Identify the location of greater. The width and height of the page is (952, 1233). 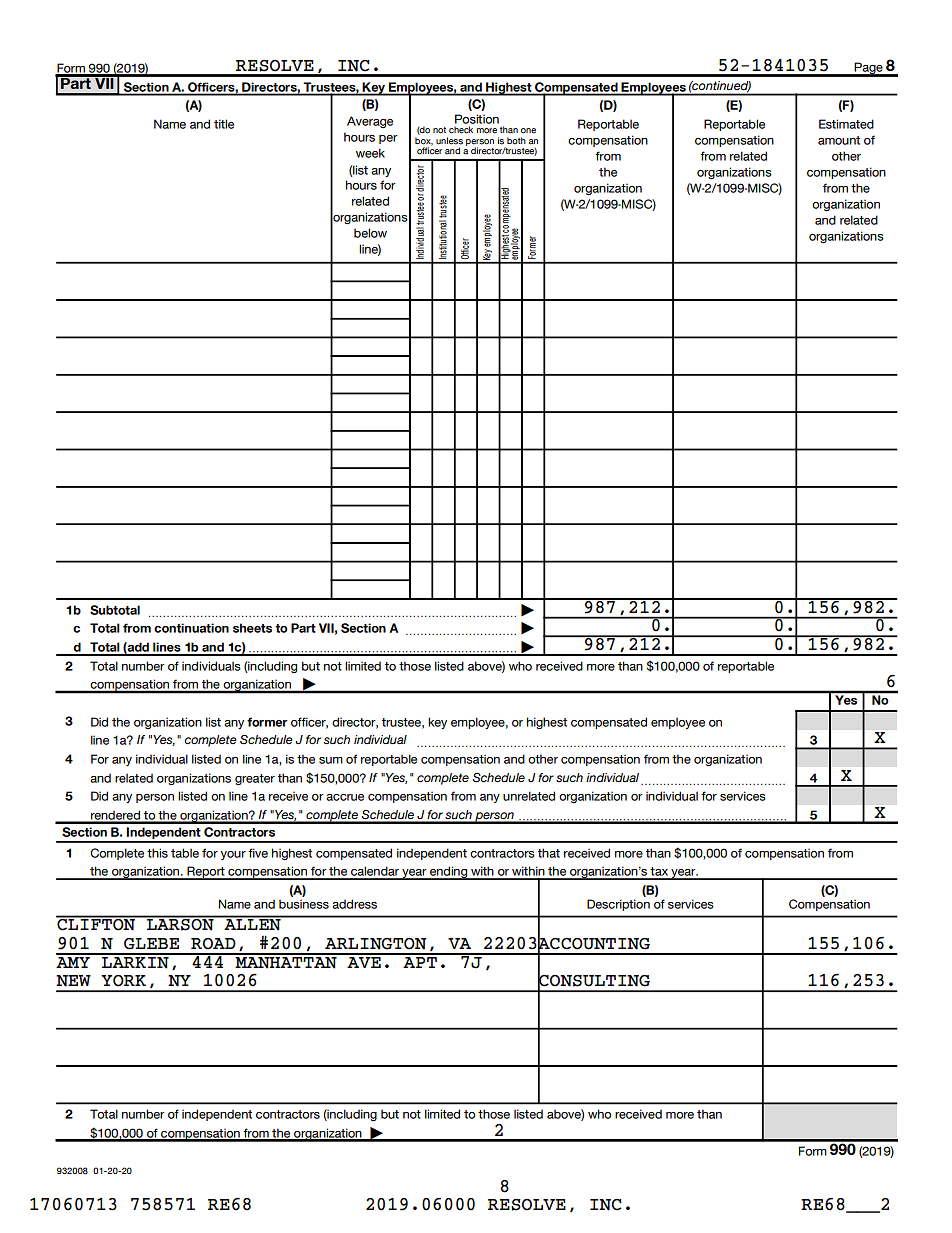
(255, 780).
